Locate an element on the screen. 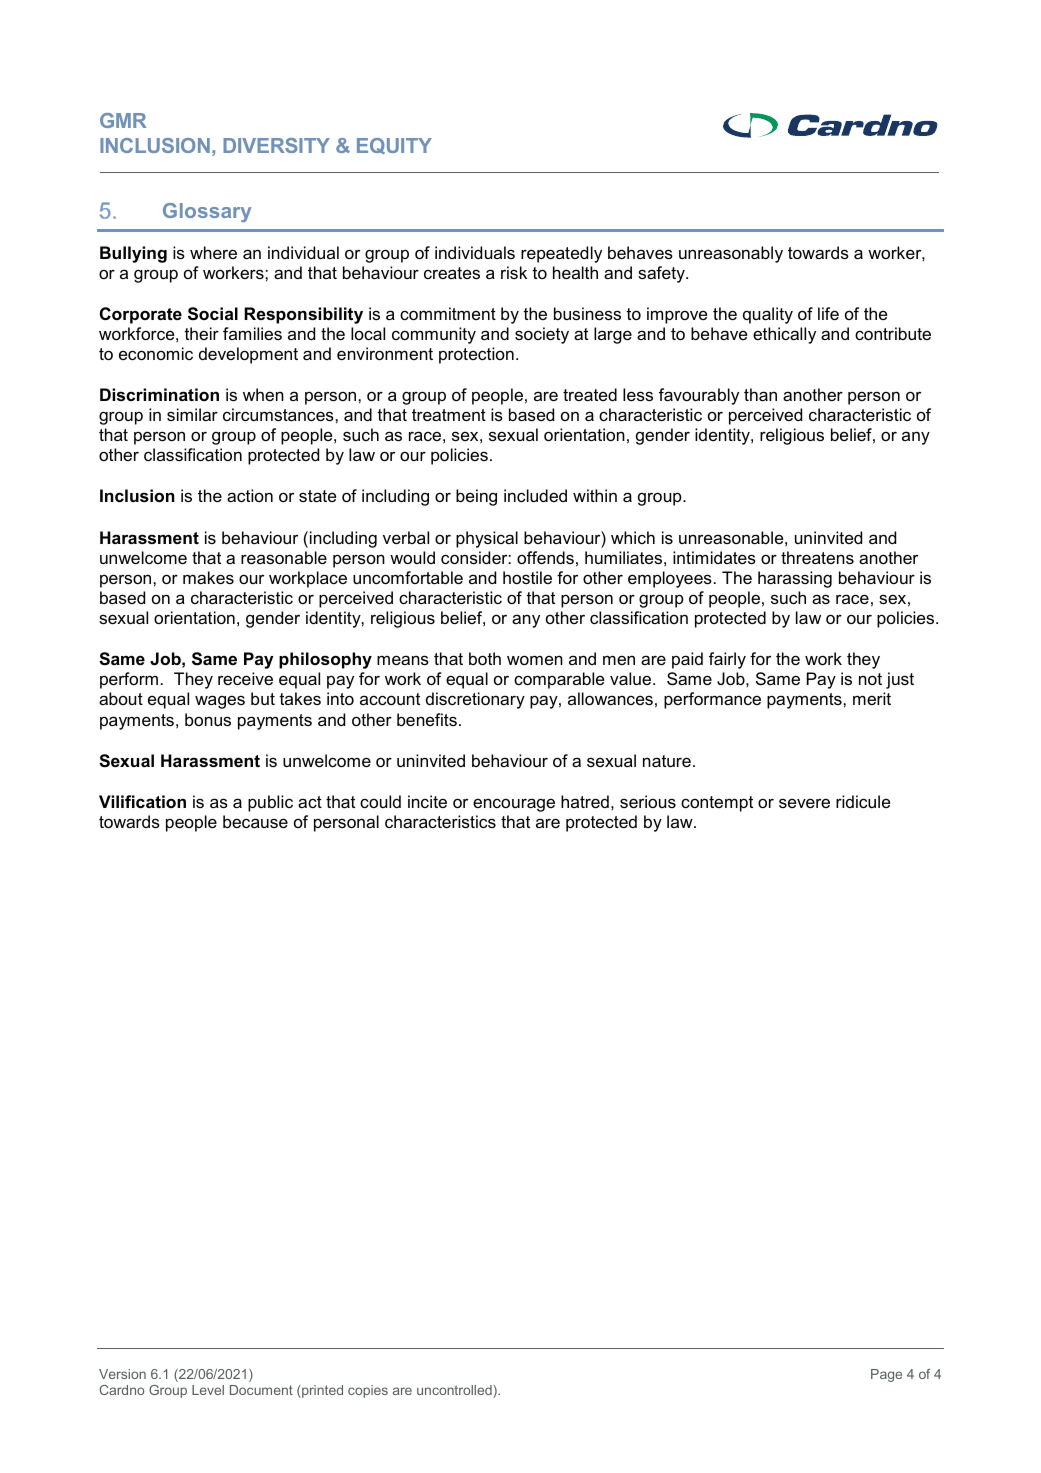 The height and width of the screenshot is (1473, 1041). encourage is located at coordinates (514, 805).
